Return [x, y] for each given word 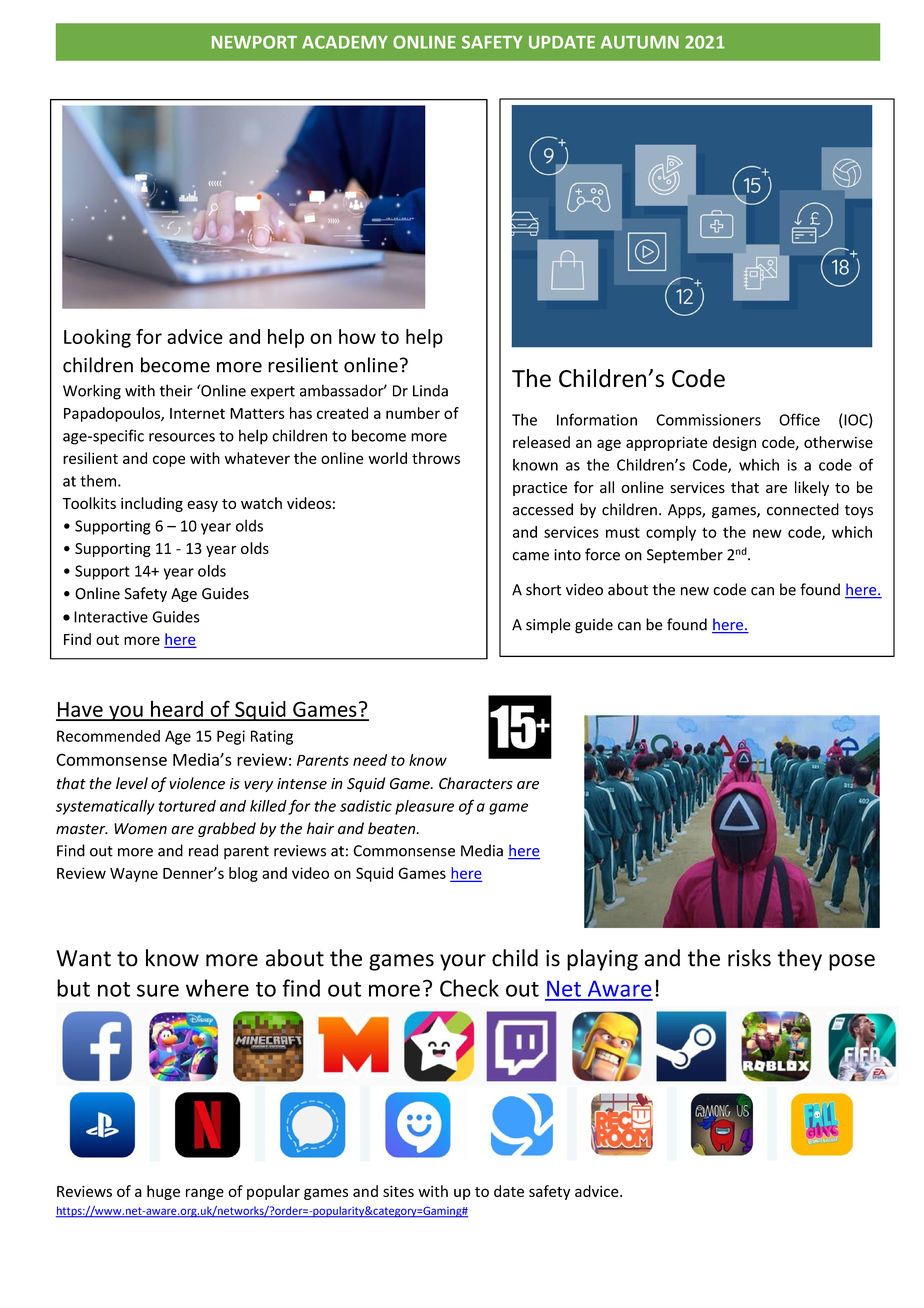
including [152, 504]
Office [799, 419]
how [357, 336]
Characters [476, 783]
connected [803, 509]
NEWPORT [254, 42]
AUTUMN [640, 42]
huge [163, 1192]
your [463, 962]
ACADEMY [345, 42]
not [114, 989]
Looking [97, 338]
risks [749, 958]
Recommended [108, 736]
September [685, 556]
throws [436, 458]
